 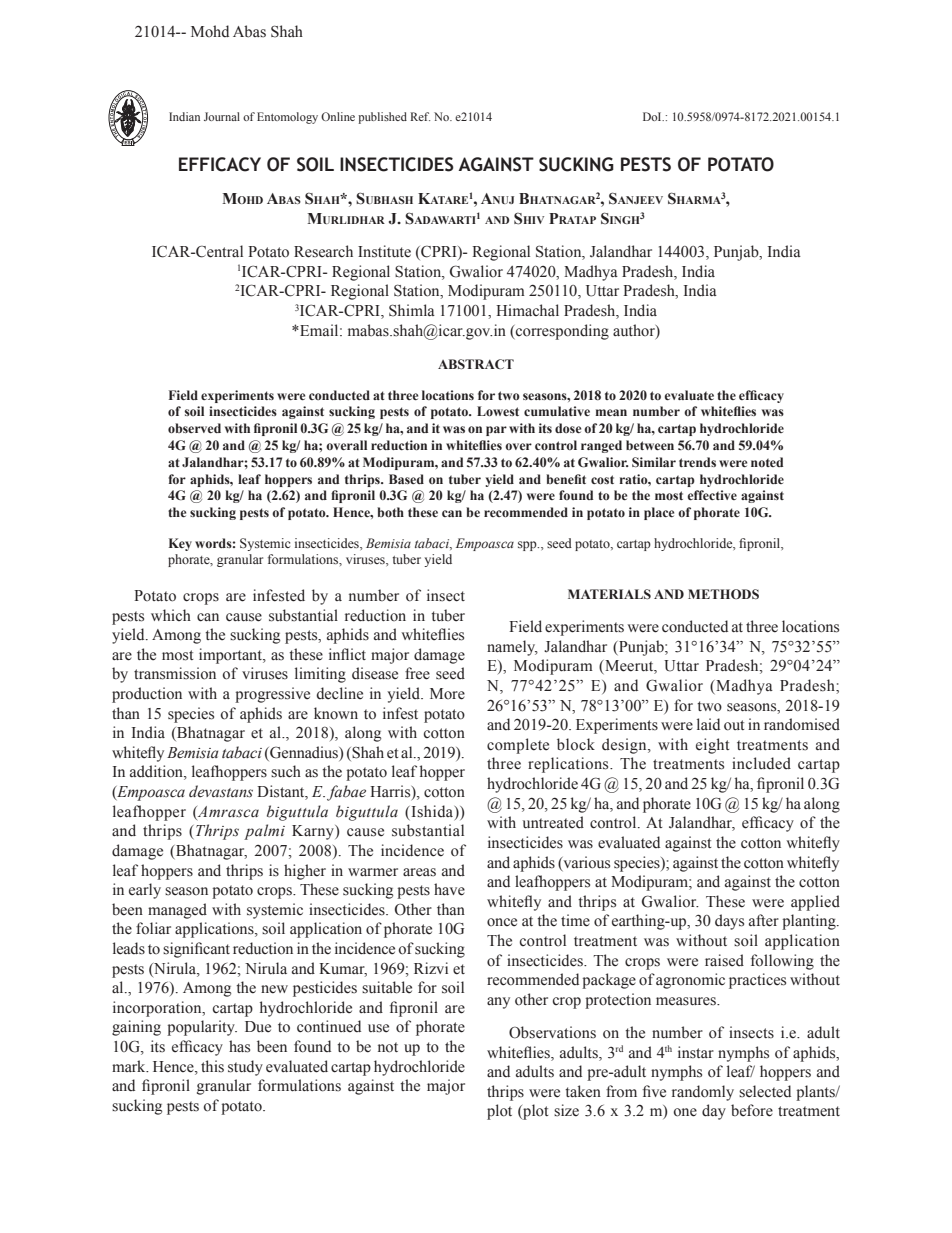 What do you see at coordinates (420, 116) in the screenshot?
I see `Ref` at bounding box center [420, 116].
